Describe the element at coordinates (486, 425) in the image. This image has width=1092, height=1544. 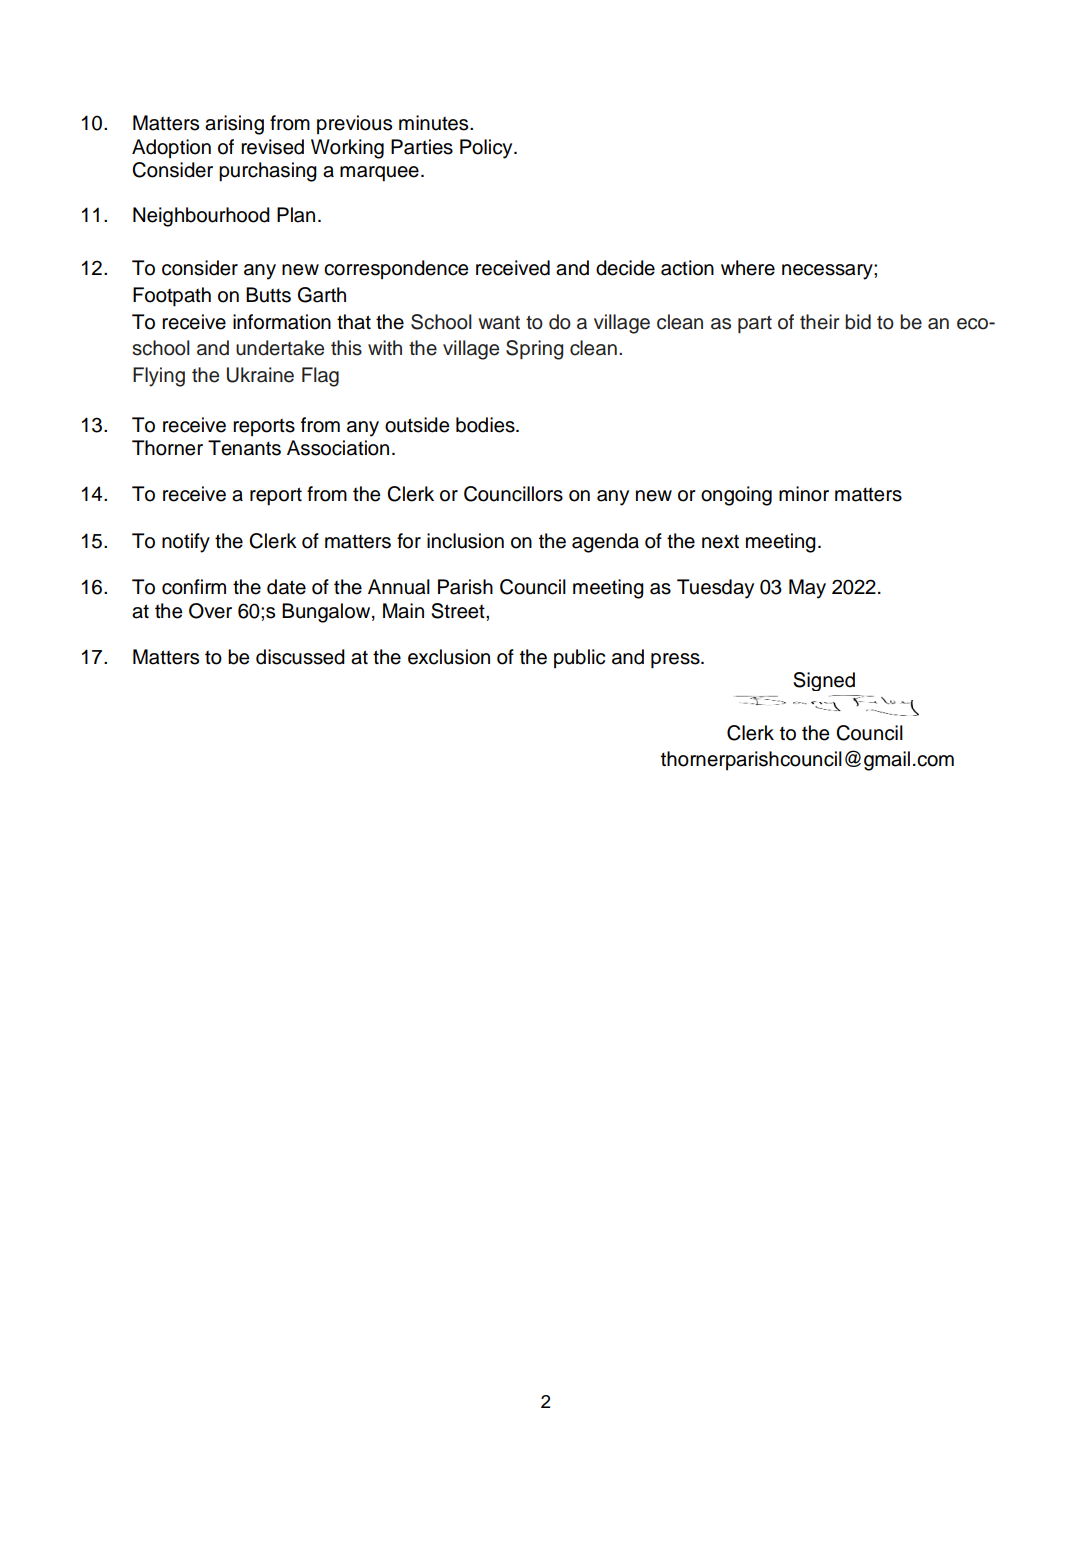
I see `bodies` at that location.
